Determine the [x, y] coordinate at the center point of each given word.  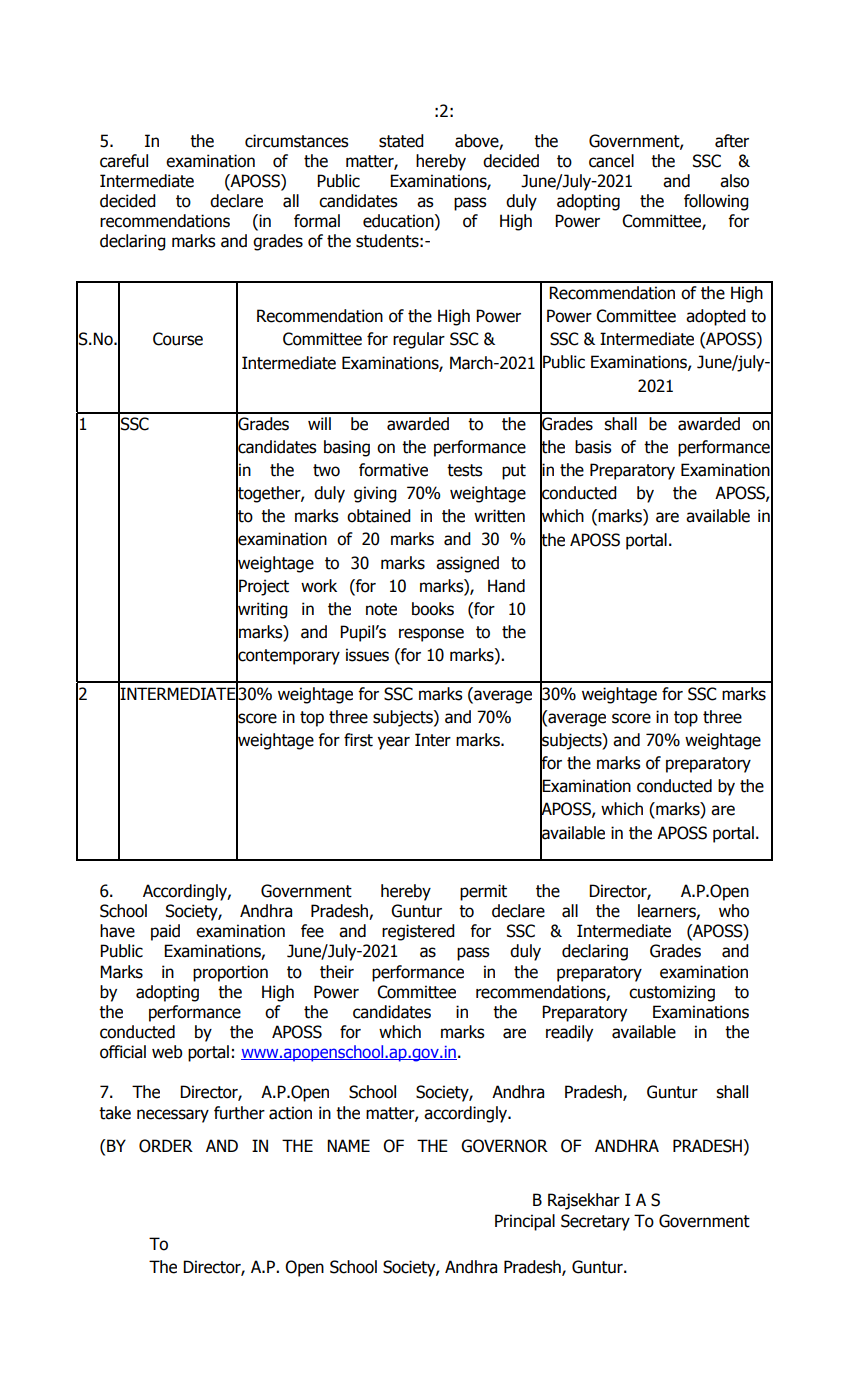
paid [165, 932]
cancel [611, 161]
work [319, 586]
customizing [672, 993]
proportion [230, 973]
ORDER [166, 1146]
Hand [506, 586]
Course [178, 339]
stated [401, 141]
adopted [716, 317]
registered [418, 932]
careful [124, 161]
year [394, 743]
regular [419, 340]
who [734, 911]
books [433, 609]
